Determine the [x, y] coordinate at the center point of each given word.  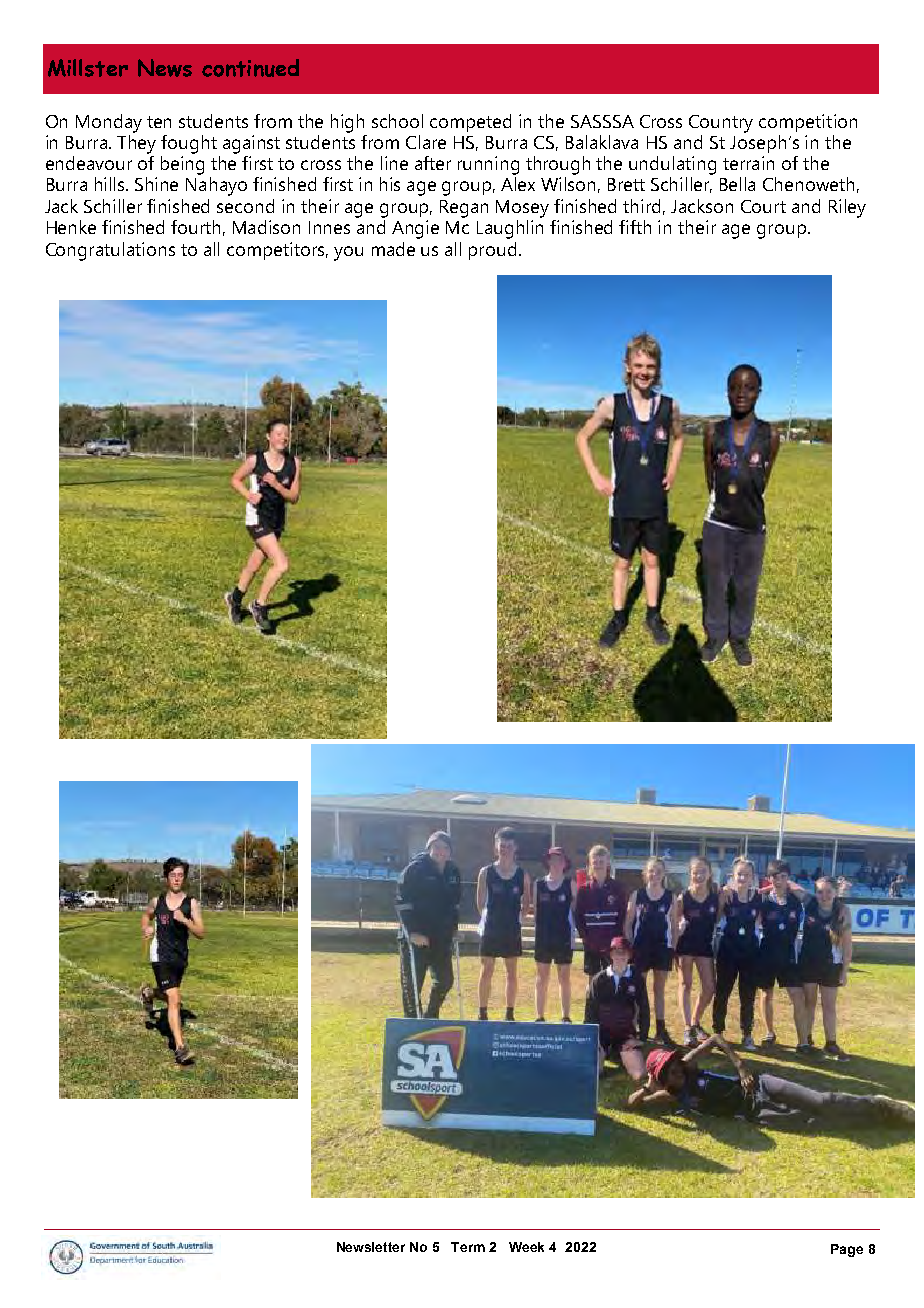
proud [492, 251]
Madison [266, 227]
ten [159, 122]
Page [847, 1250]
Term [468, 1247]
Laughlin [510, 229]
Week [526, 1247]
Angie [415, 229]
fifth [635, 227]
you [348, 253]
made [393, 249]
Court [763, 206]
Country [721, 124]
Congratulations [110, 251]
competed [470, 123]
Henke [71, 227]
